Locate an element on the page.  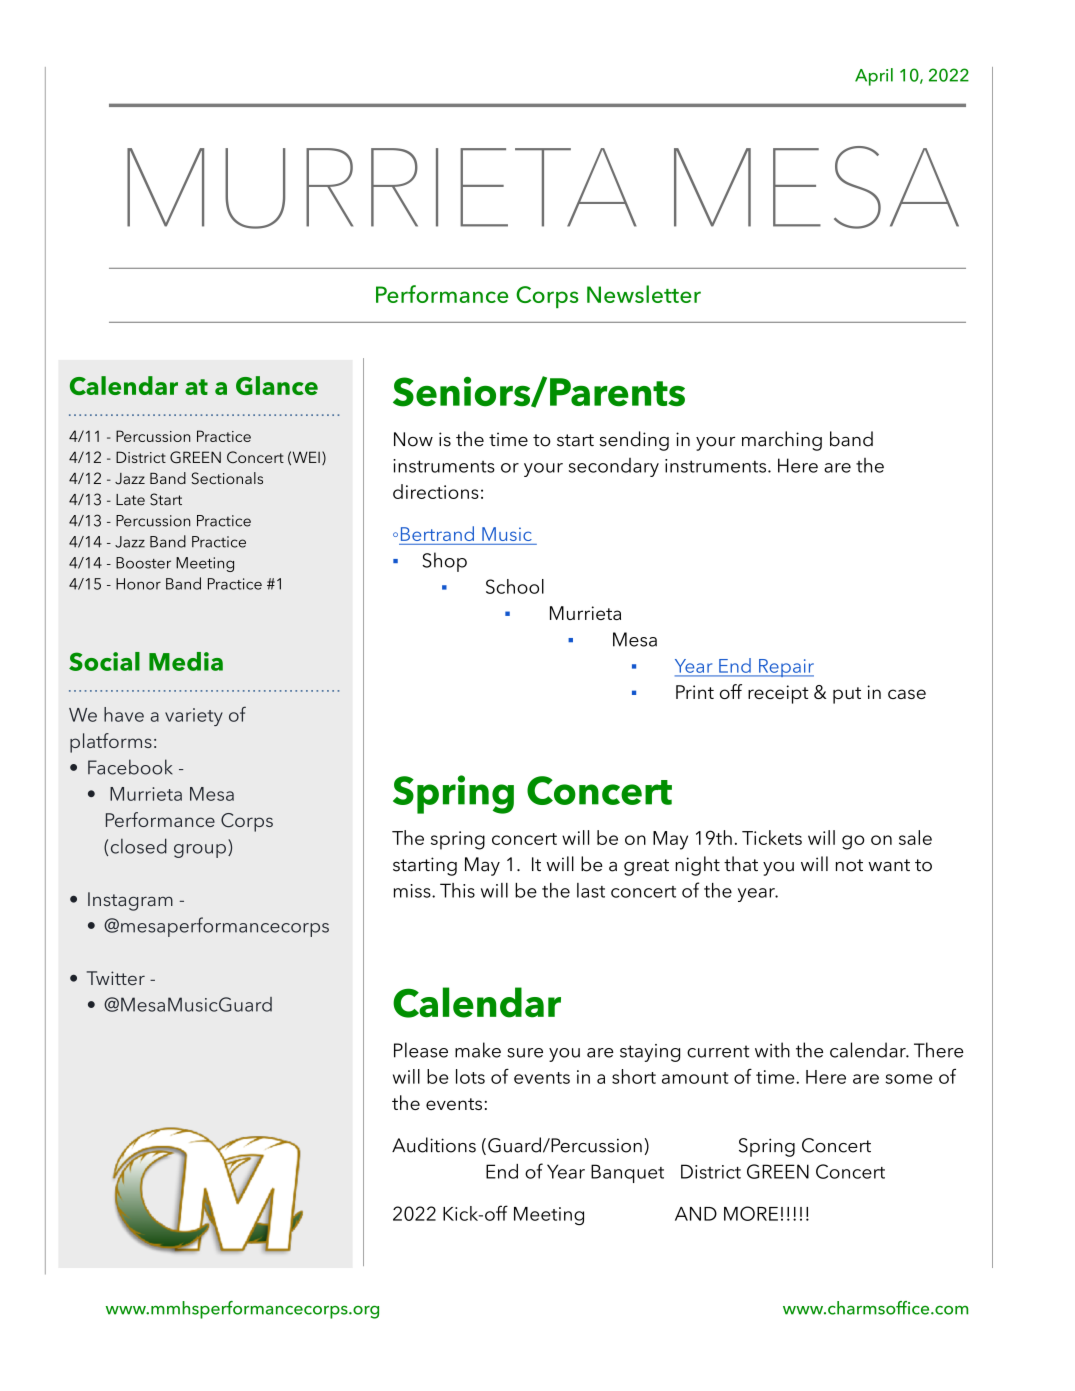
School is located at coordinates (515, 586).
